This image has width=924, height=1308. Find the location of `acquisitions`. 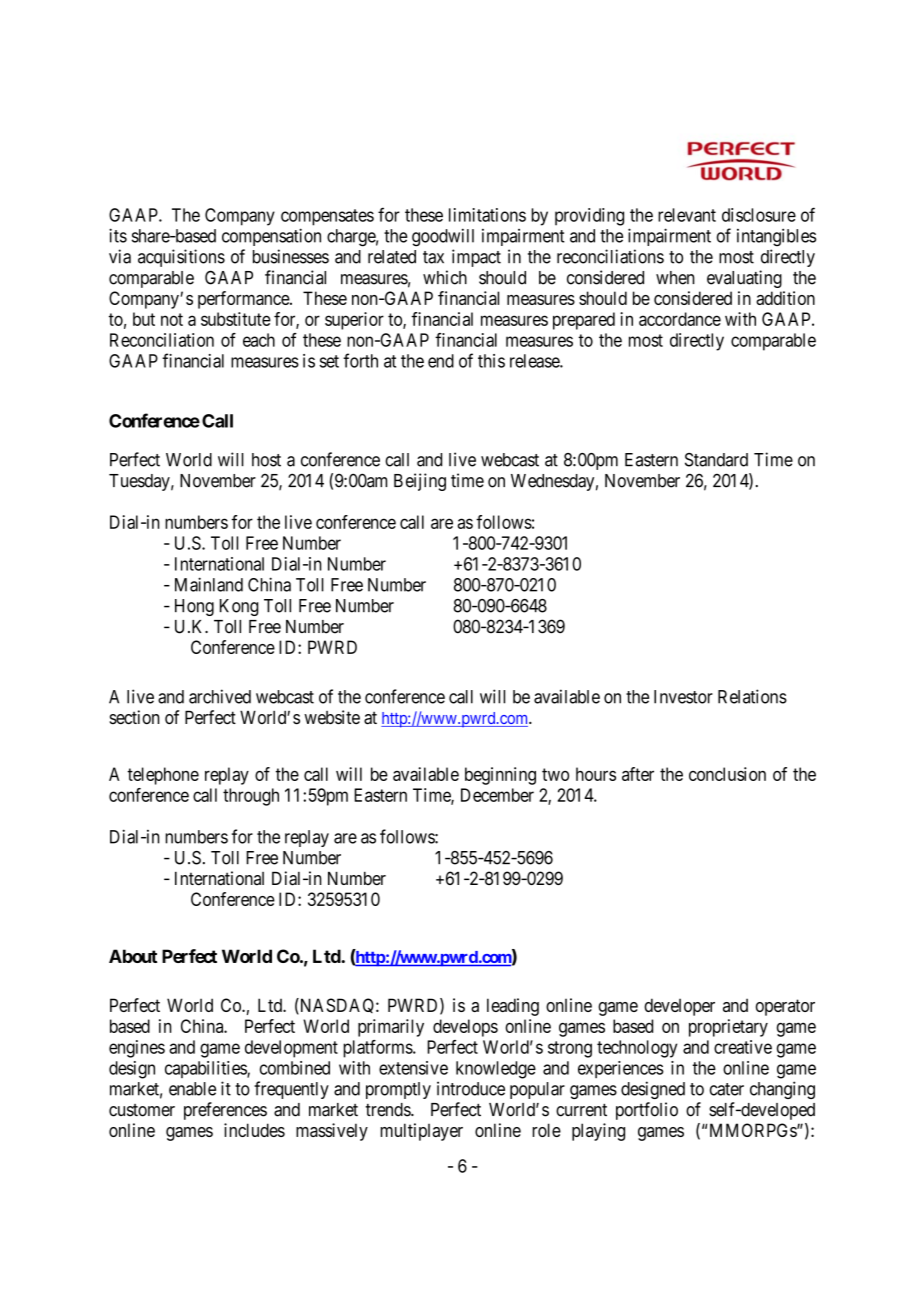

acquisitions is located at coordinates (181, 258).
